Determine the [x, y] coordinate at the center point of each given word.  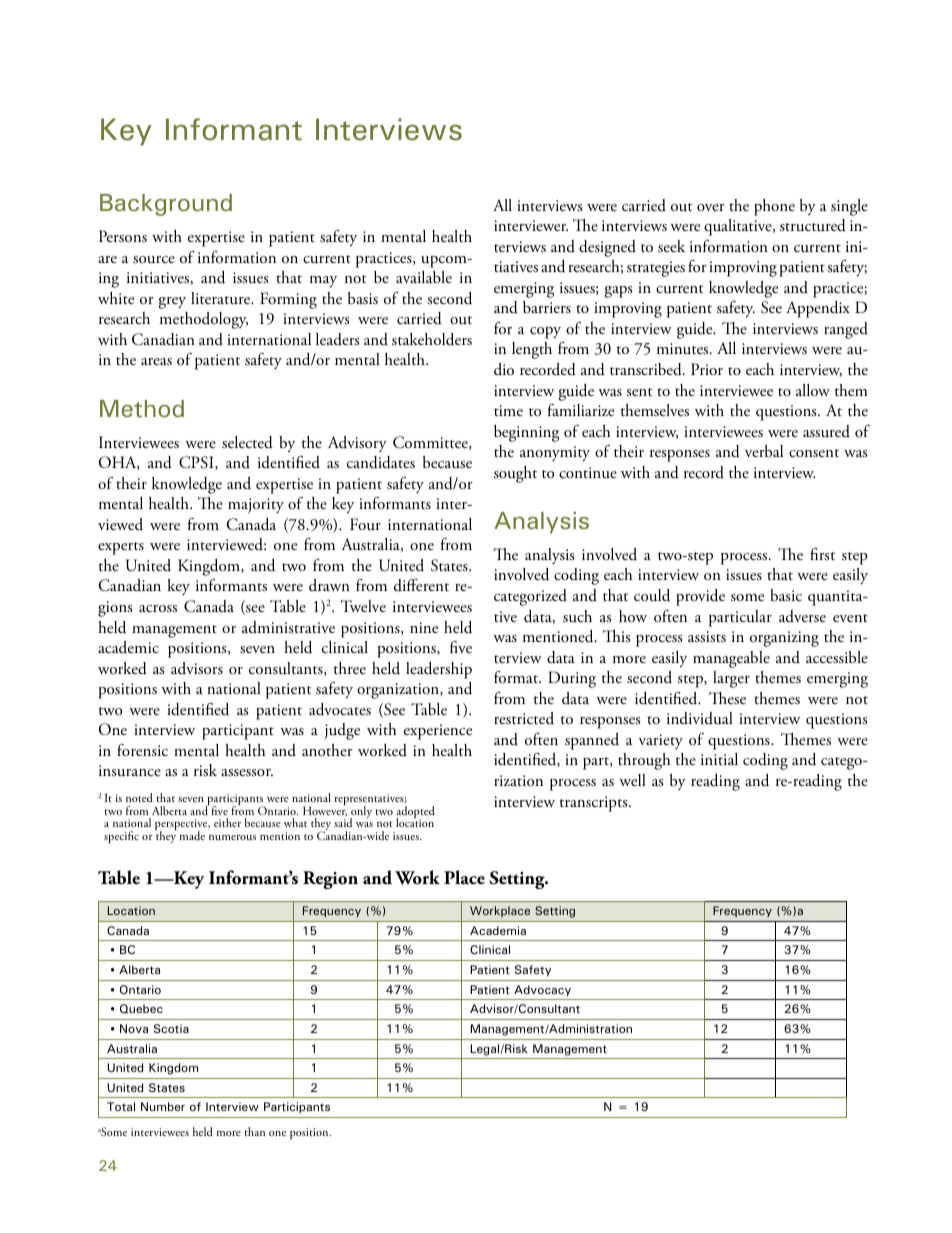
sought [515, 474]
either [227, 822]
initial [719, 759]
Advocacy [542, 990]
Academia [498, 930]
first [822, 554]
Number [163, 1106]
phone [774, 207]
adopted [415, 813]
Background [166, 205]
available [424, 277]
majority [256, 506]
